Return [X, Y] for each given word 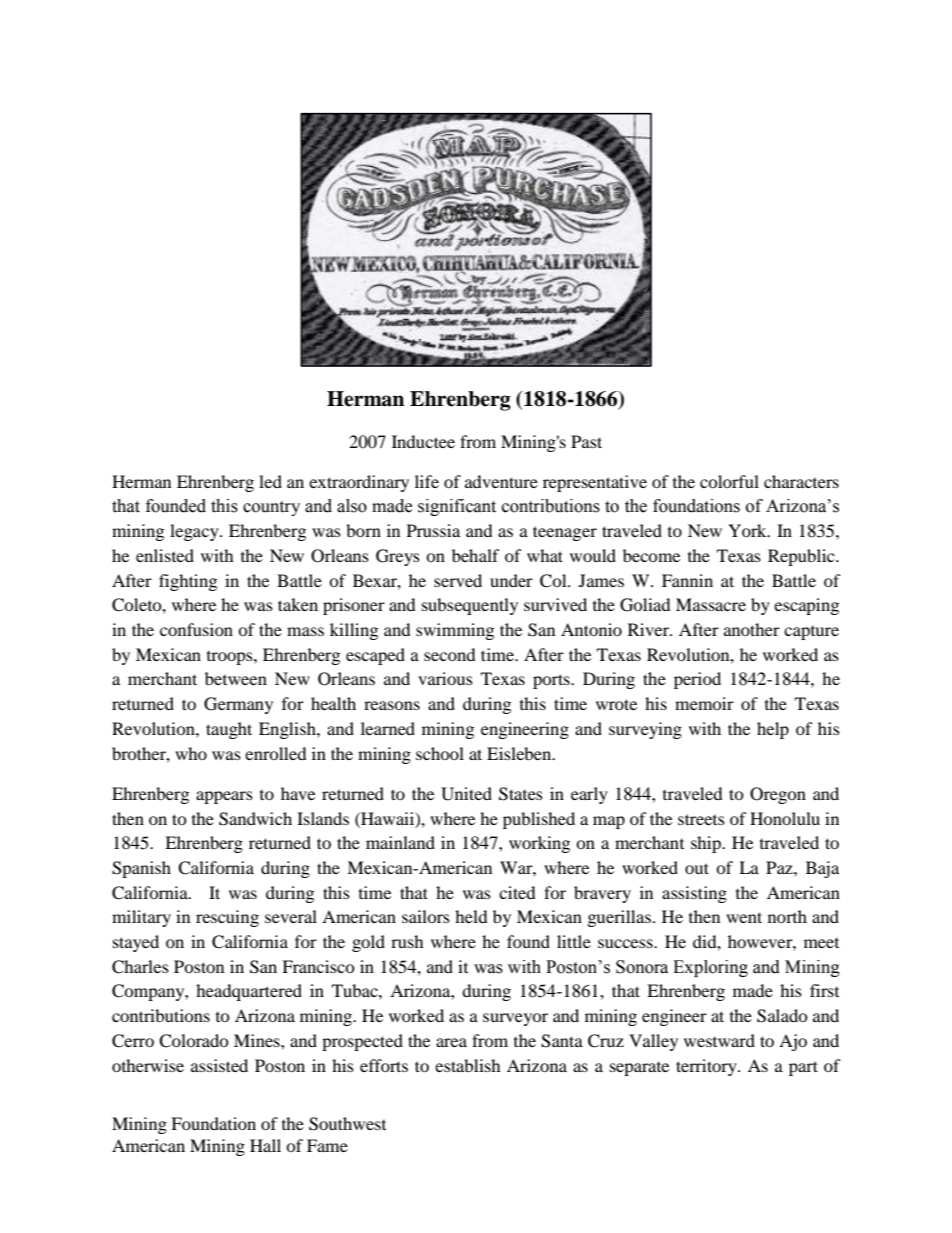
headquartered [249, 992]
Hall [265, 1145]
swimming [455, 631]
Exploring [710, 968]
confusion [196, 629]
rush [407, 941]
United [466, 794]
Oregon [778, 795]
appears [224, 797]
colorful [729, 481]
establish [468, 1065]
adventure [501, 481]
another [752, 629]
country [271, 508]
